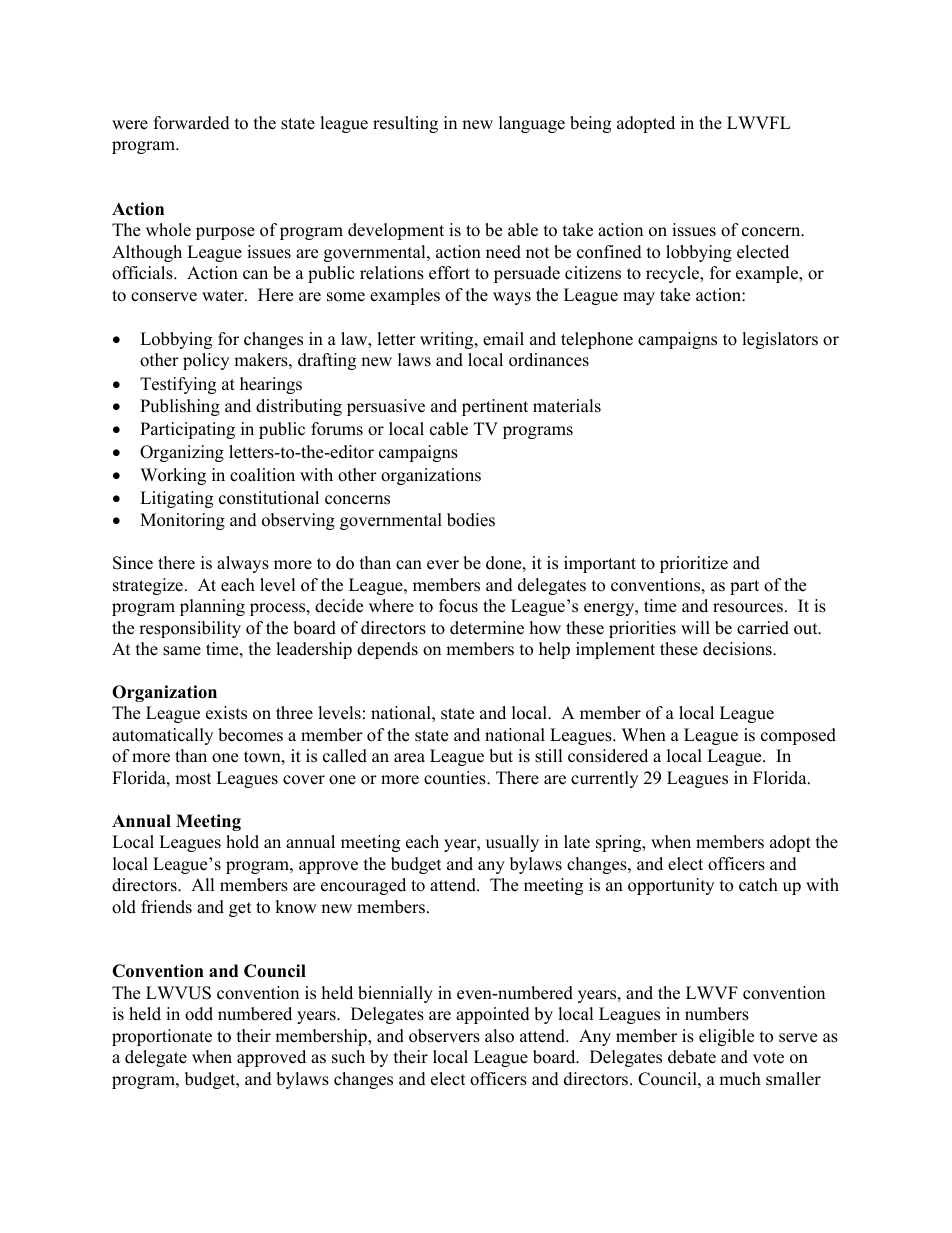  Describe the element at coordinates (590, 124) in the screenshot. I see `being` at that location.
